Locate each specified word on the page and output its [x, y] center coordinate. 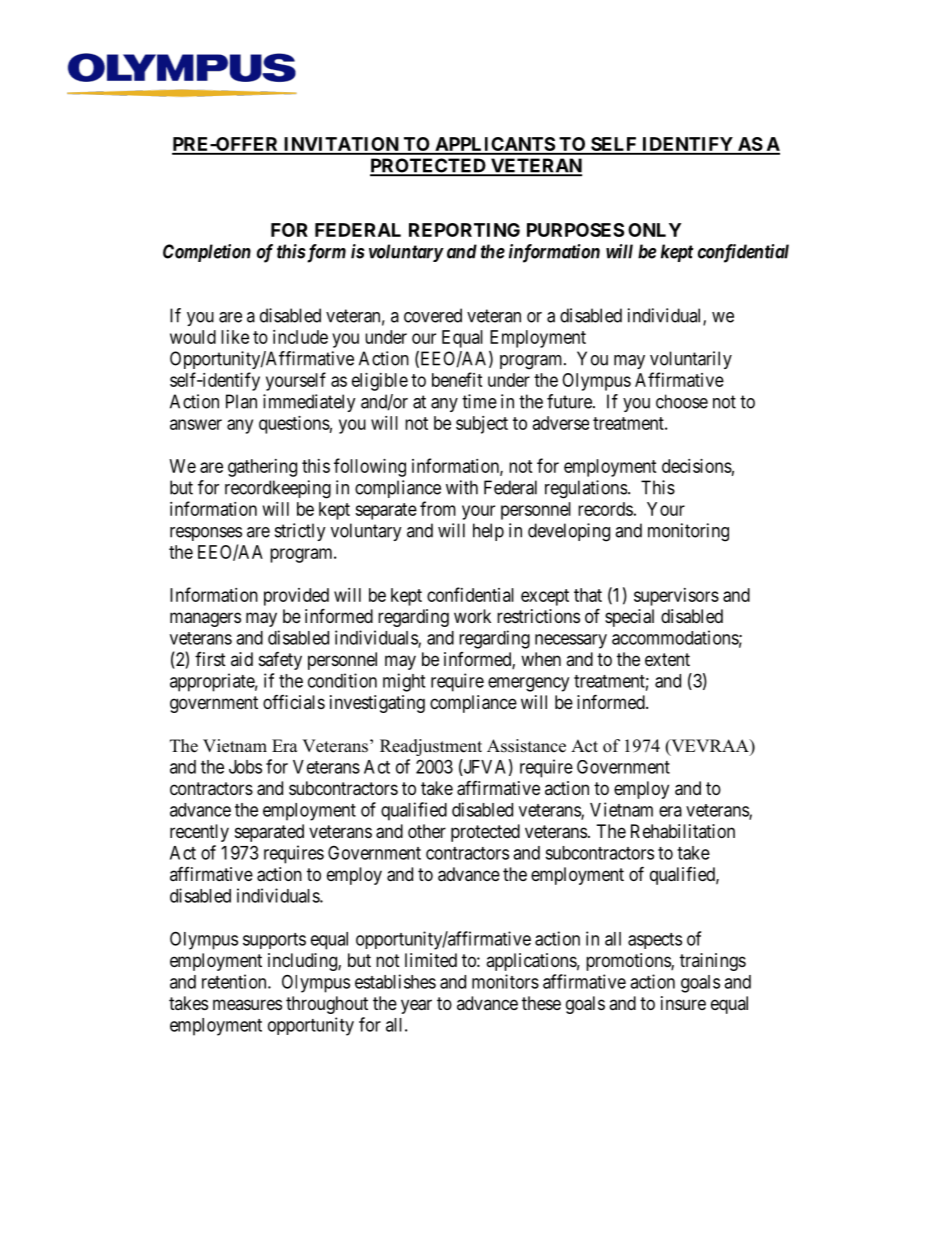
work [472, 616]
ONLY [654, 230]
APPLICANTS [494, 145]
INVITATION [341, 145]
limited [431, 960]
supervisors [676, 597]
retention [235, 981]
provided [296, 597]
